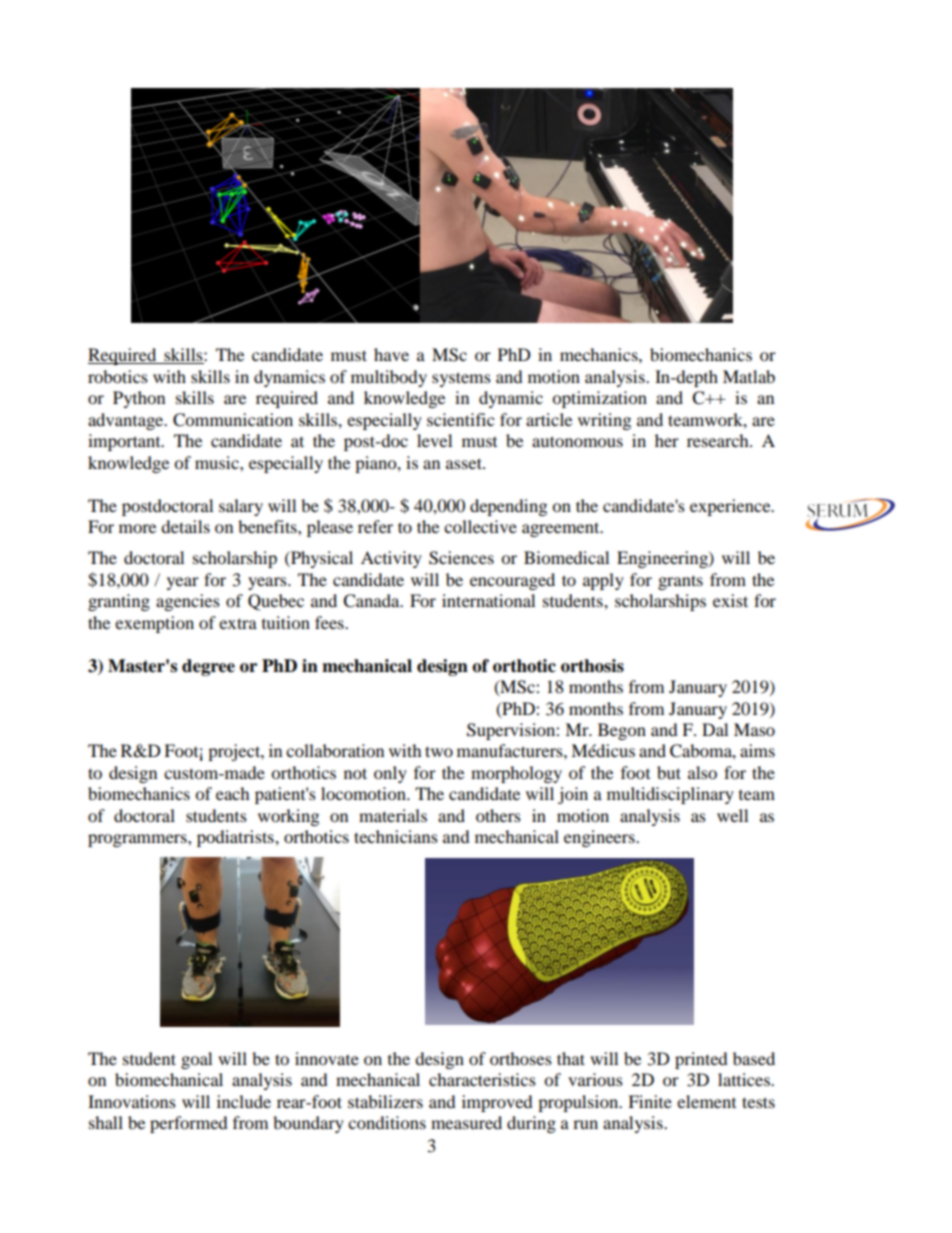 This page has width=952, height=1233. I want to click on systems, so click(461, 379).
